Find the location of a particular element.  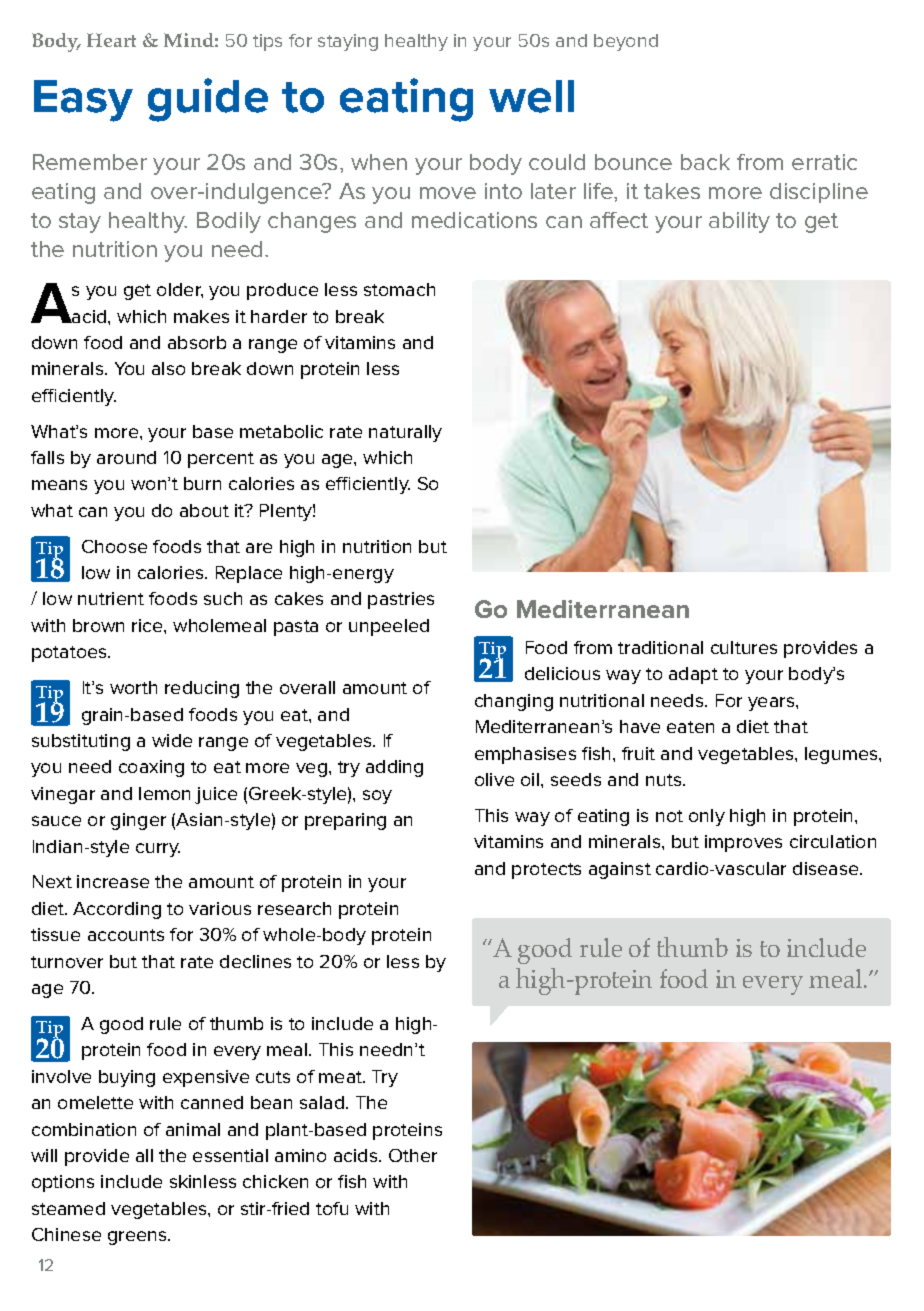

soy is located at coordinates (377, 797).
